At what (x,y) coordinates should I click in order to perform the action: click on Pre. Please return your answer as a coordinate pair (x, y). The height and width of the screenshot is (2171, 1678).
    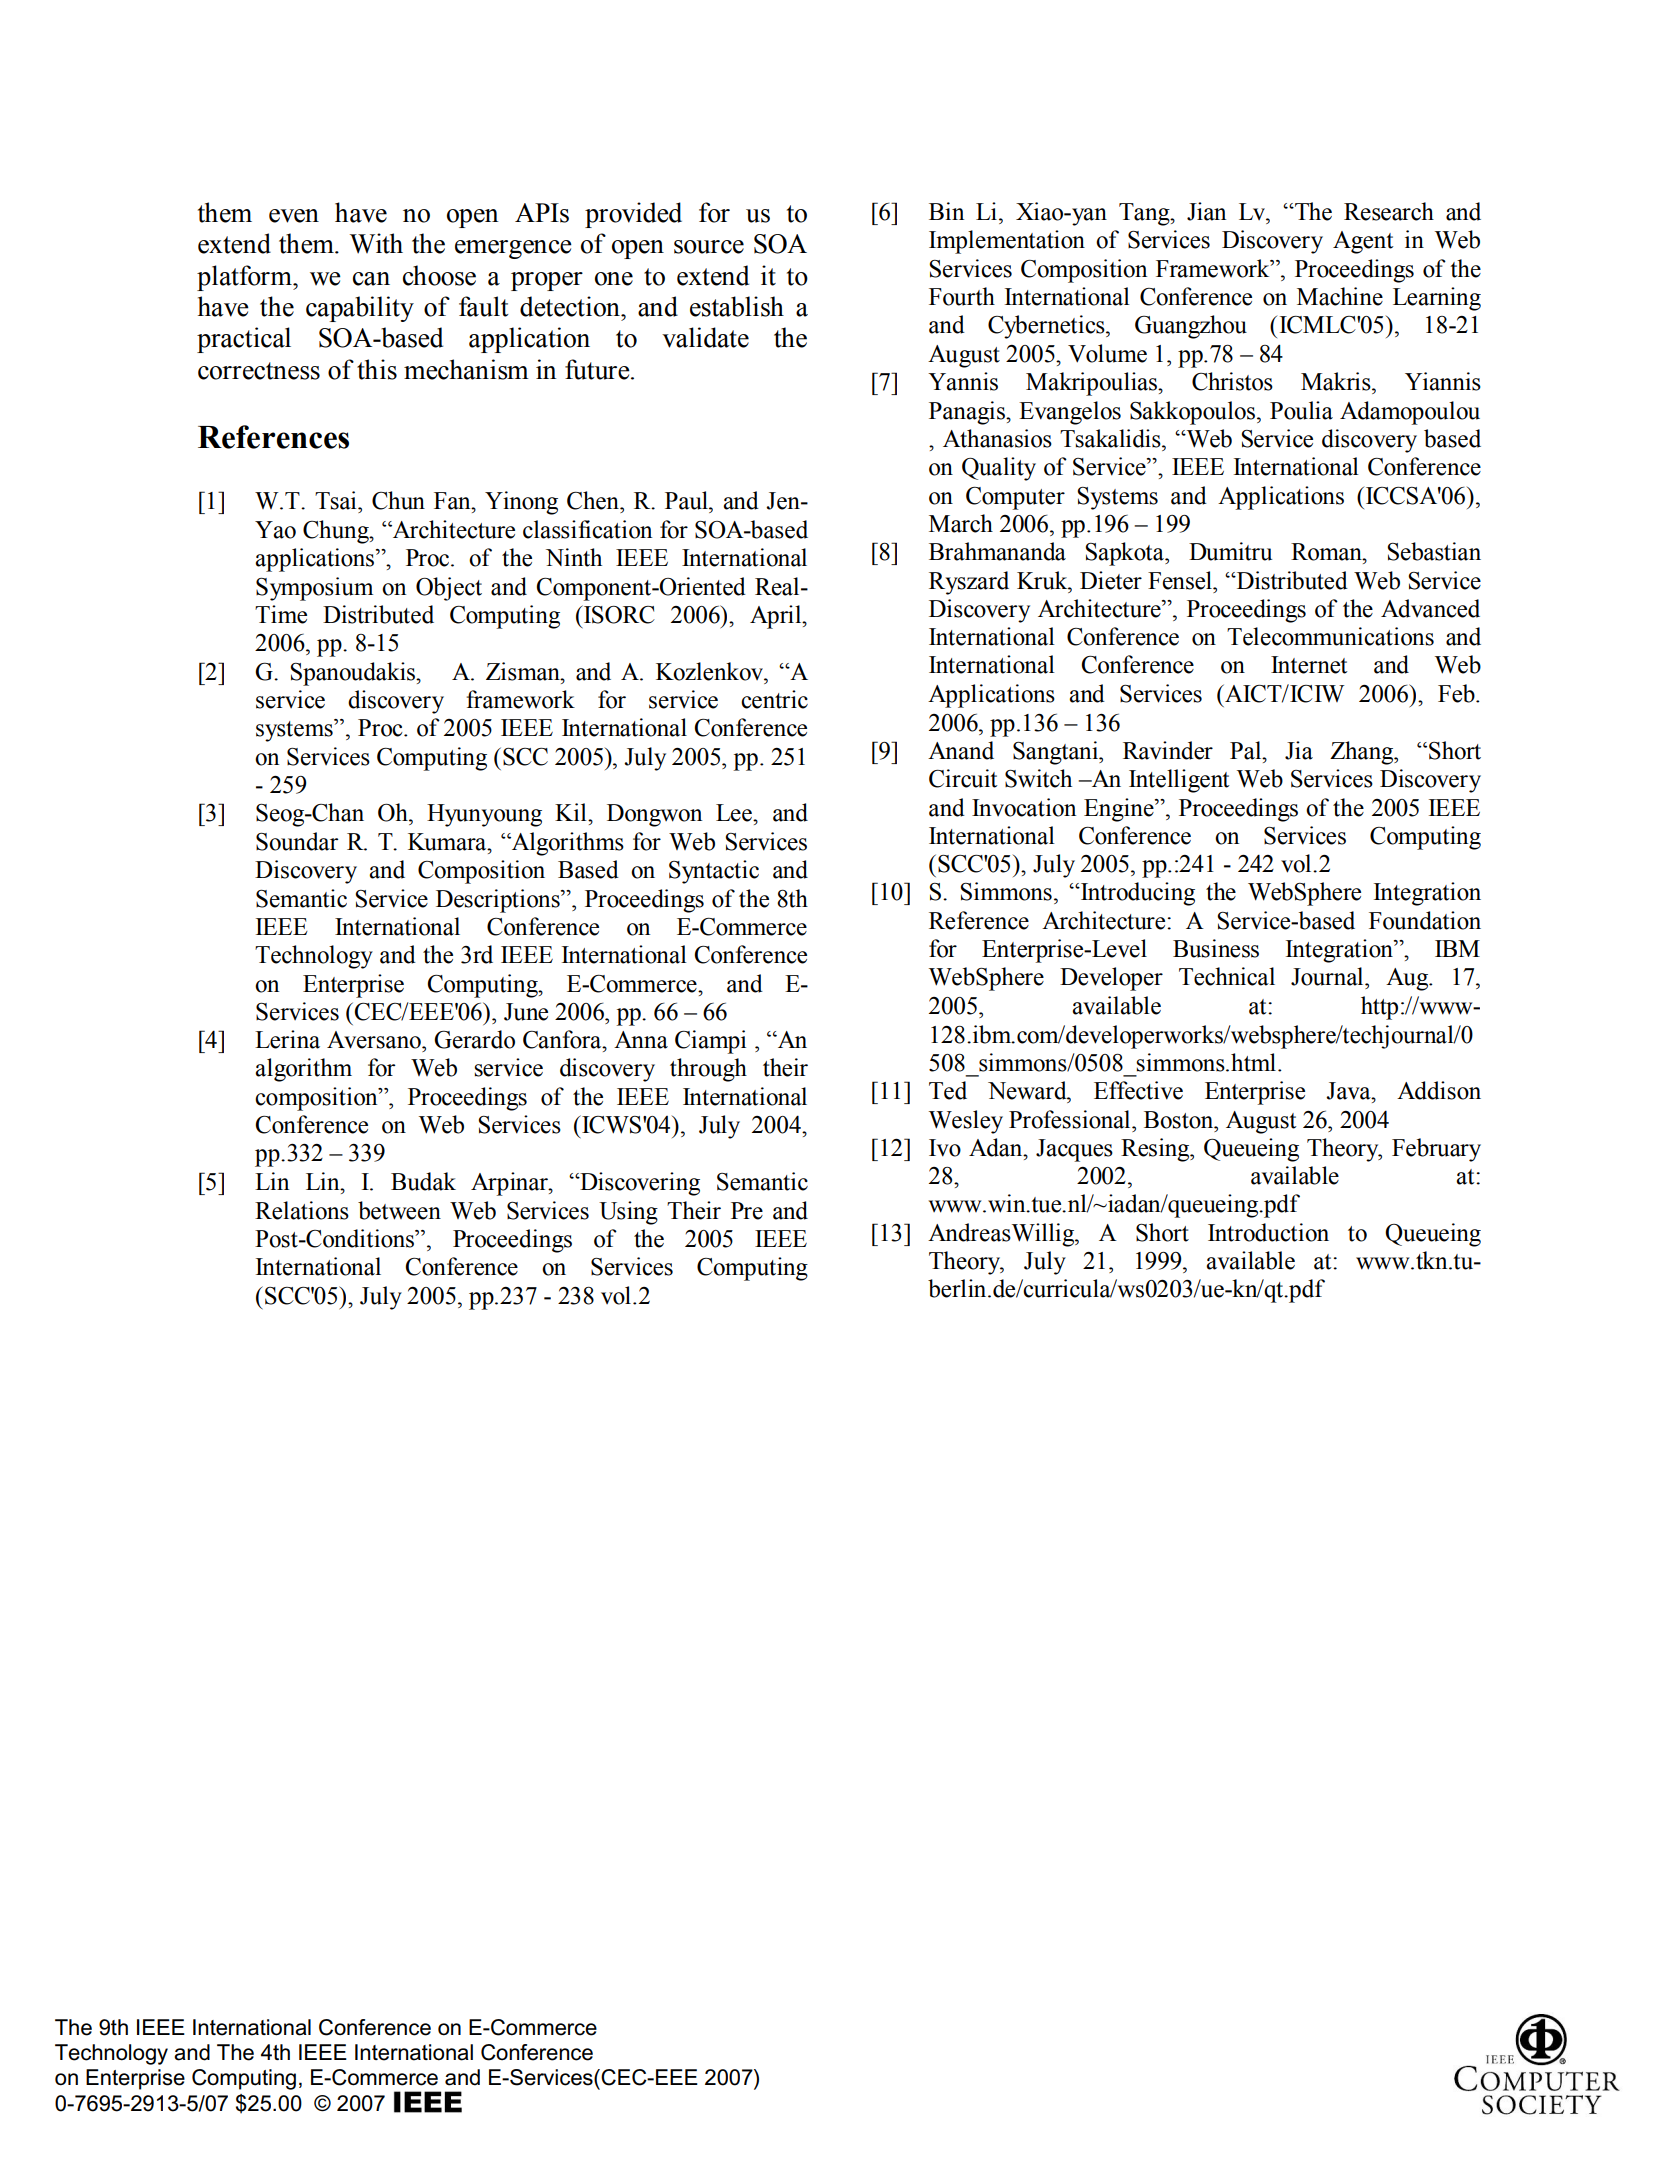
    Looking at the image, I should click on (747, 1211).
